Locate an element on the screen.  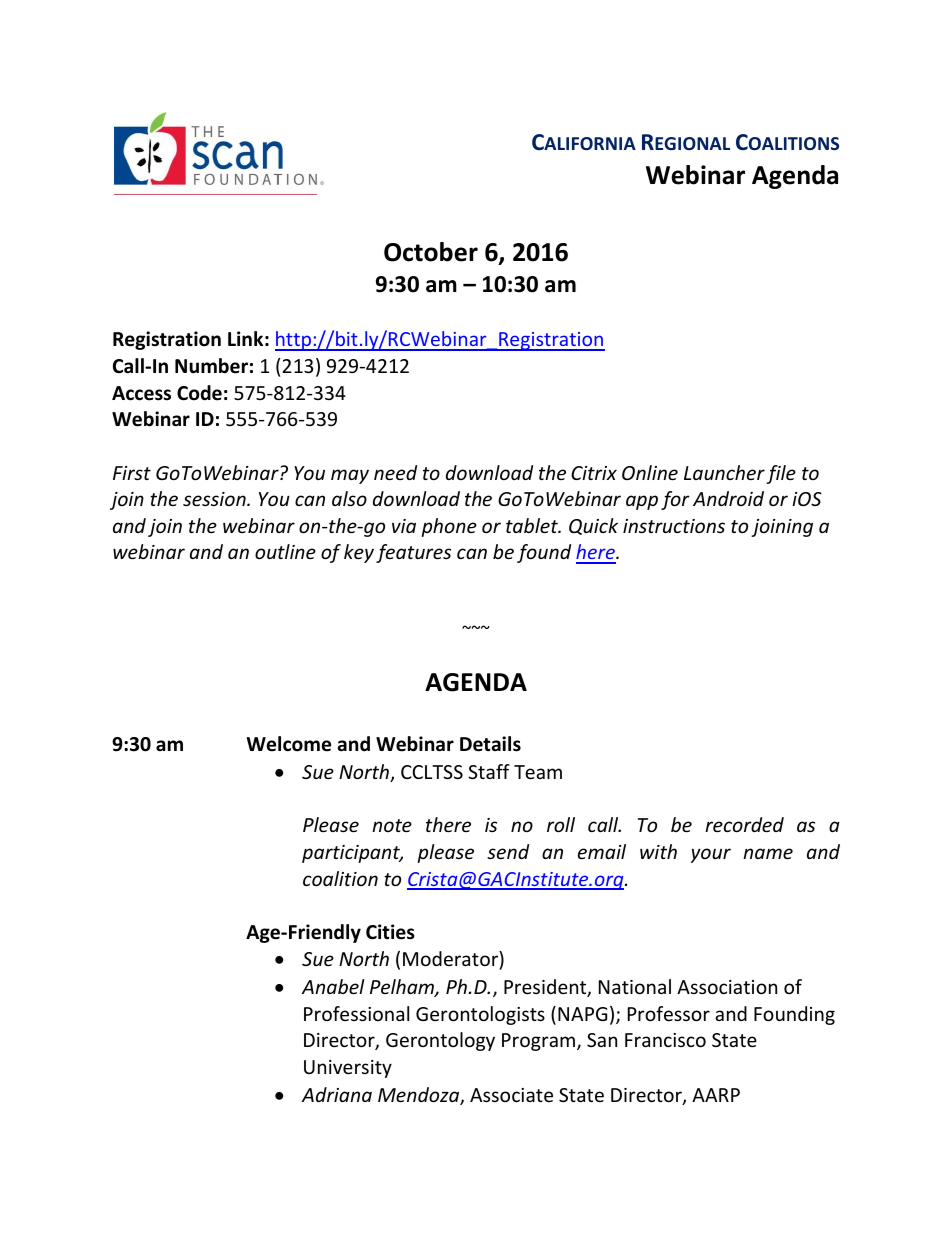
Online is located at coordinates (650, 472).
